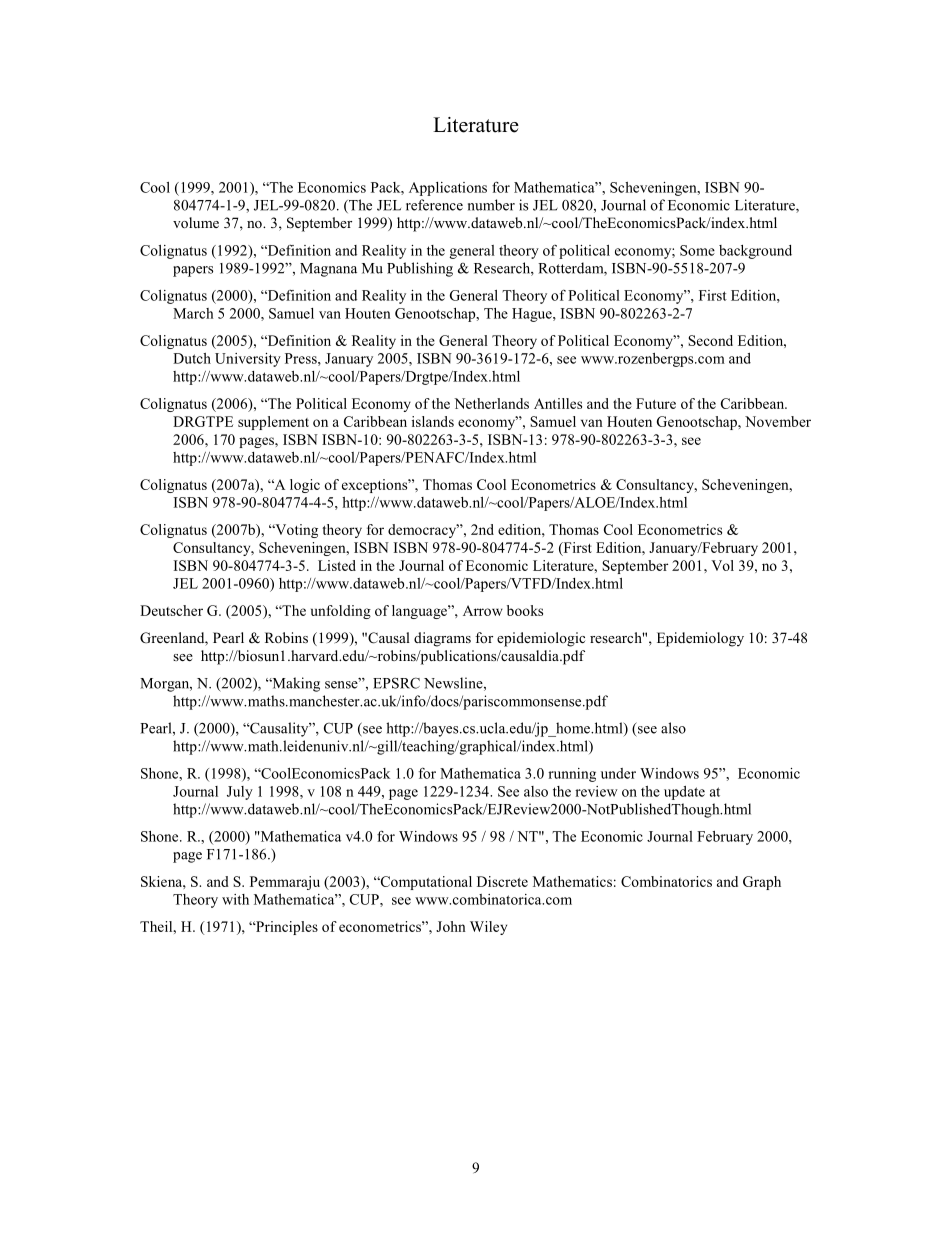  What do you see at coordinates (684, 793) in the screenshot?
I see `update` at bounding box center [684, 793].
